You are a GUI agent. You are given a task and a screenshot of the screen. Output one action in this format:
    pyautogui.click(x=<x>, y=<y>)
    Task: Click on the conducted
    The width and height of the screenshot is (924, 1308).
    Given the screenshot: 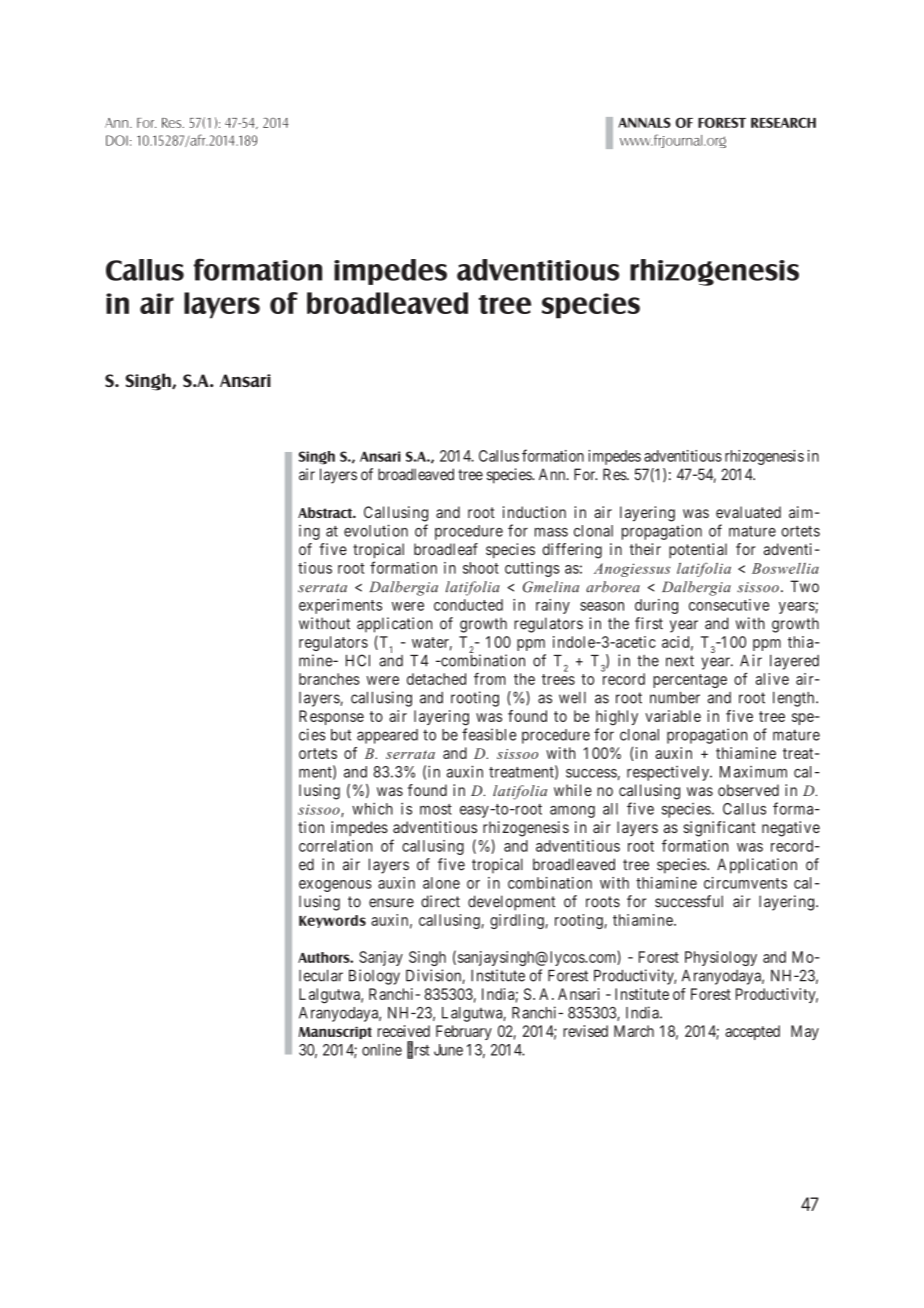 What is the action you would take?
    pyautogui.click(x=468, y=605)
